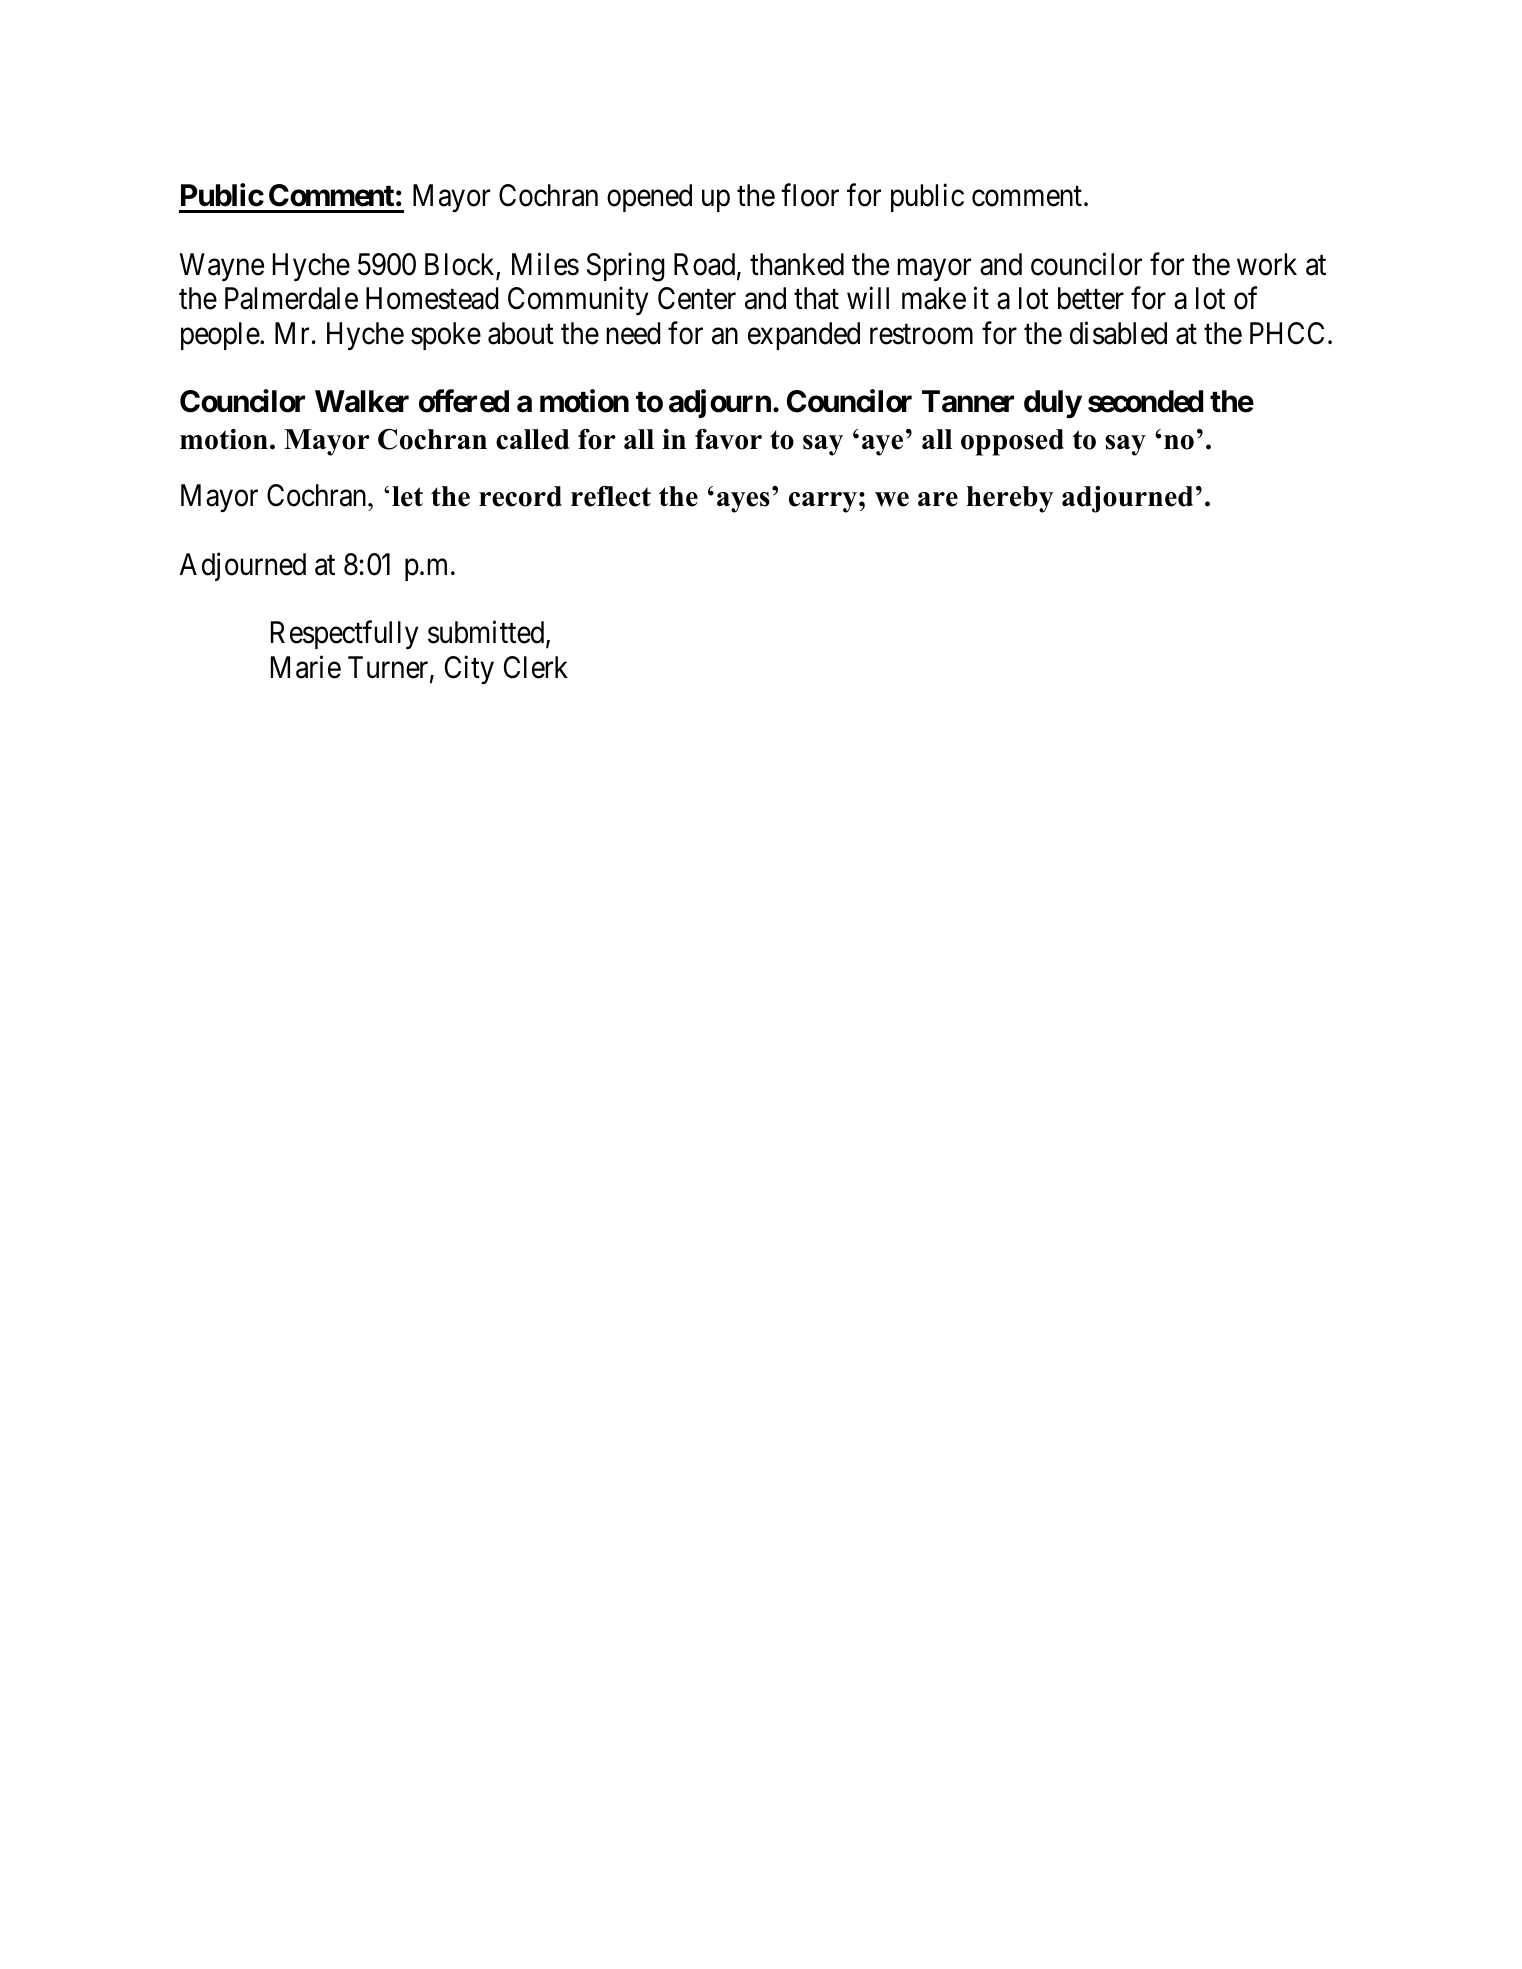 The image size is (1522, 1969). Describe the element at coordinates (810, 195) in the page. I see `floor` at that location.
